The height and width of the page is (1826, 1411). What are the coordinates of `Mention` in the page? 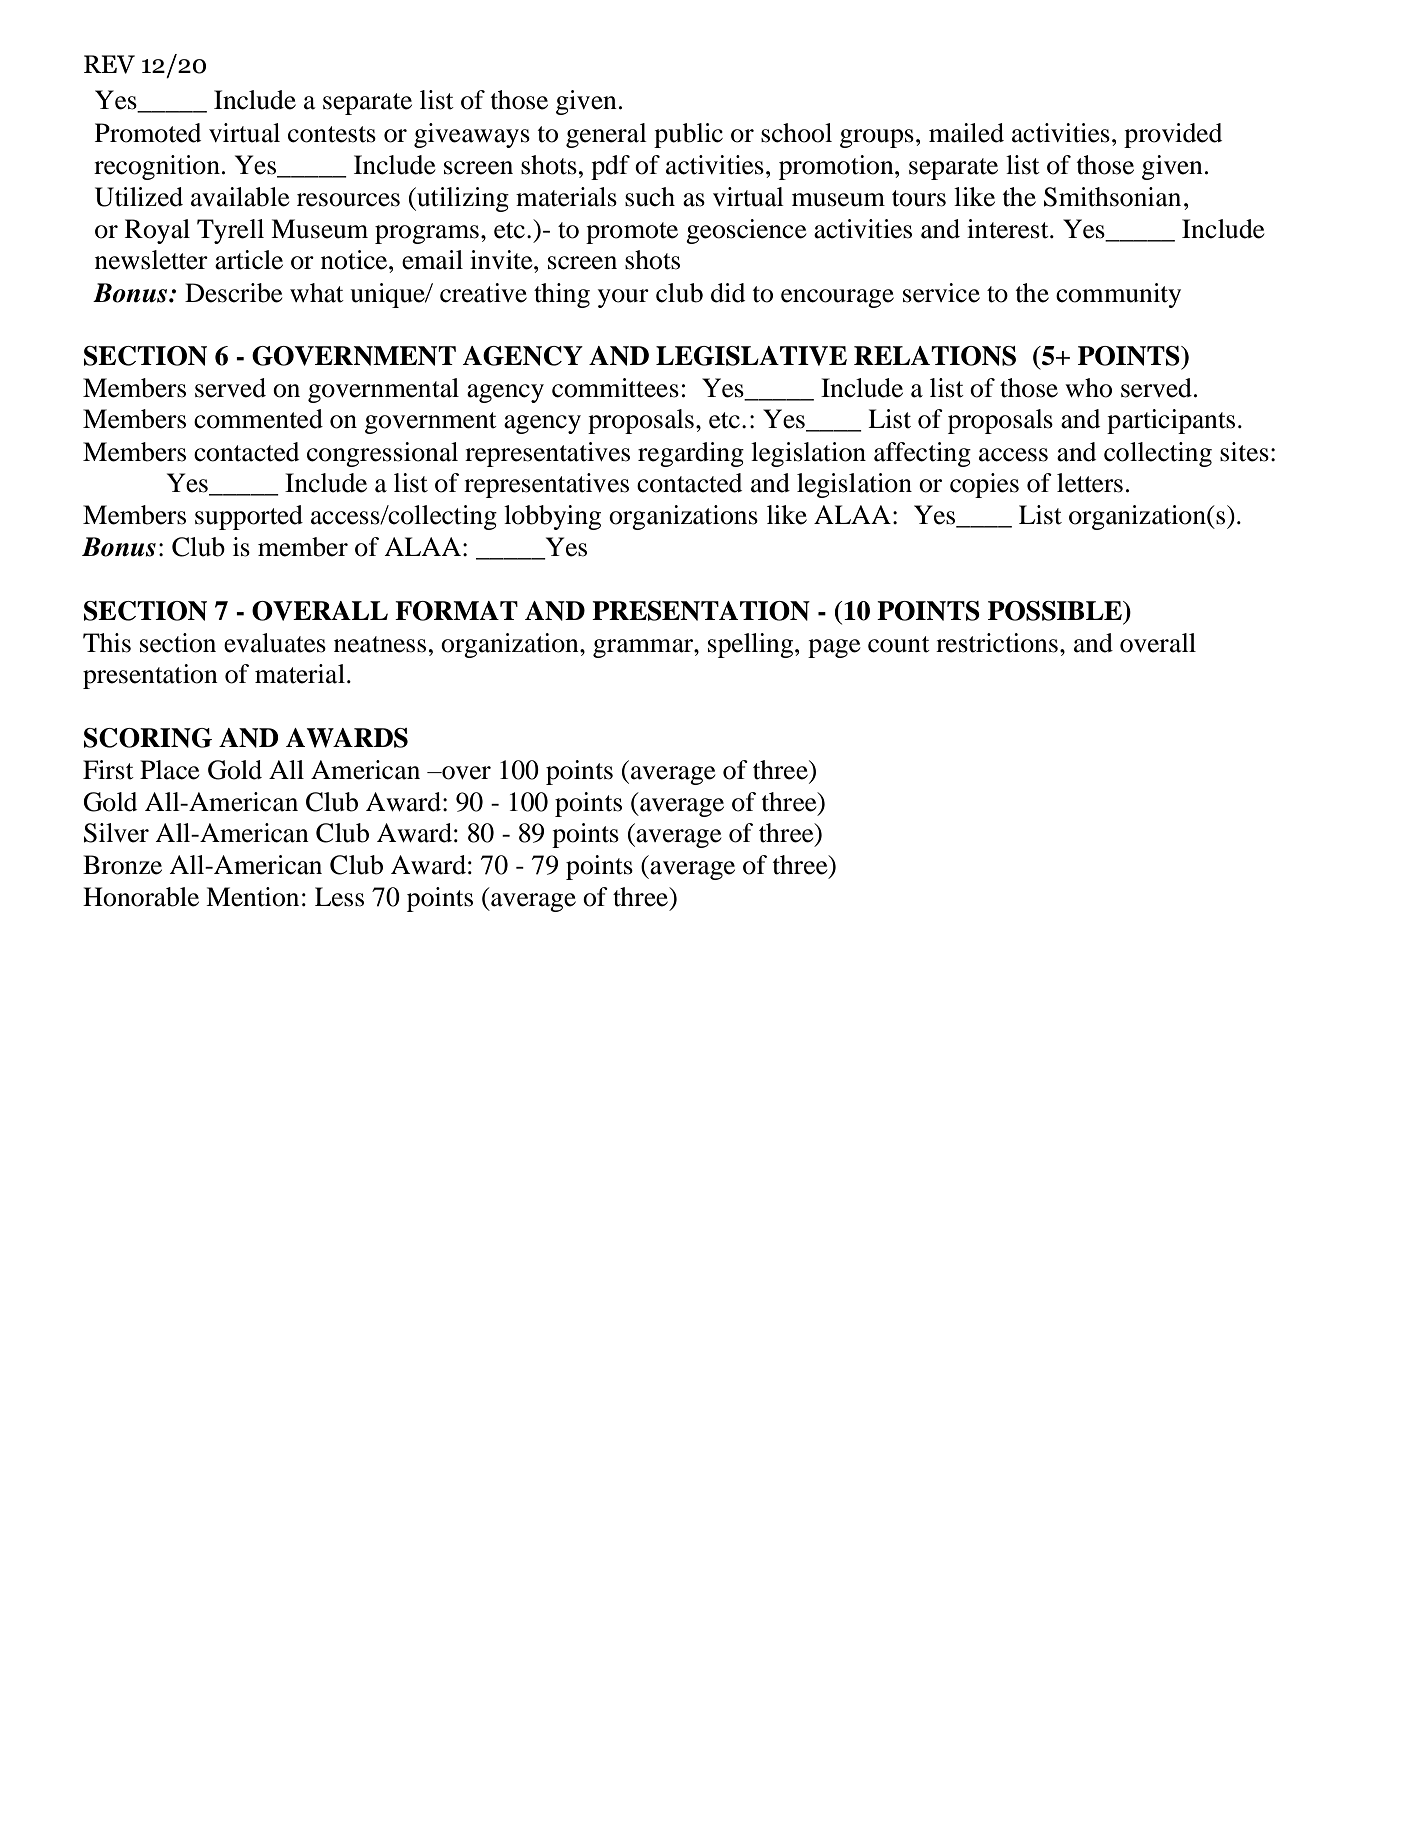 It's located at (252, 897).
